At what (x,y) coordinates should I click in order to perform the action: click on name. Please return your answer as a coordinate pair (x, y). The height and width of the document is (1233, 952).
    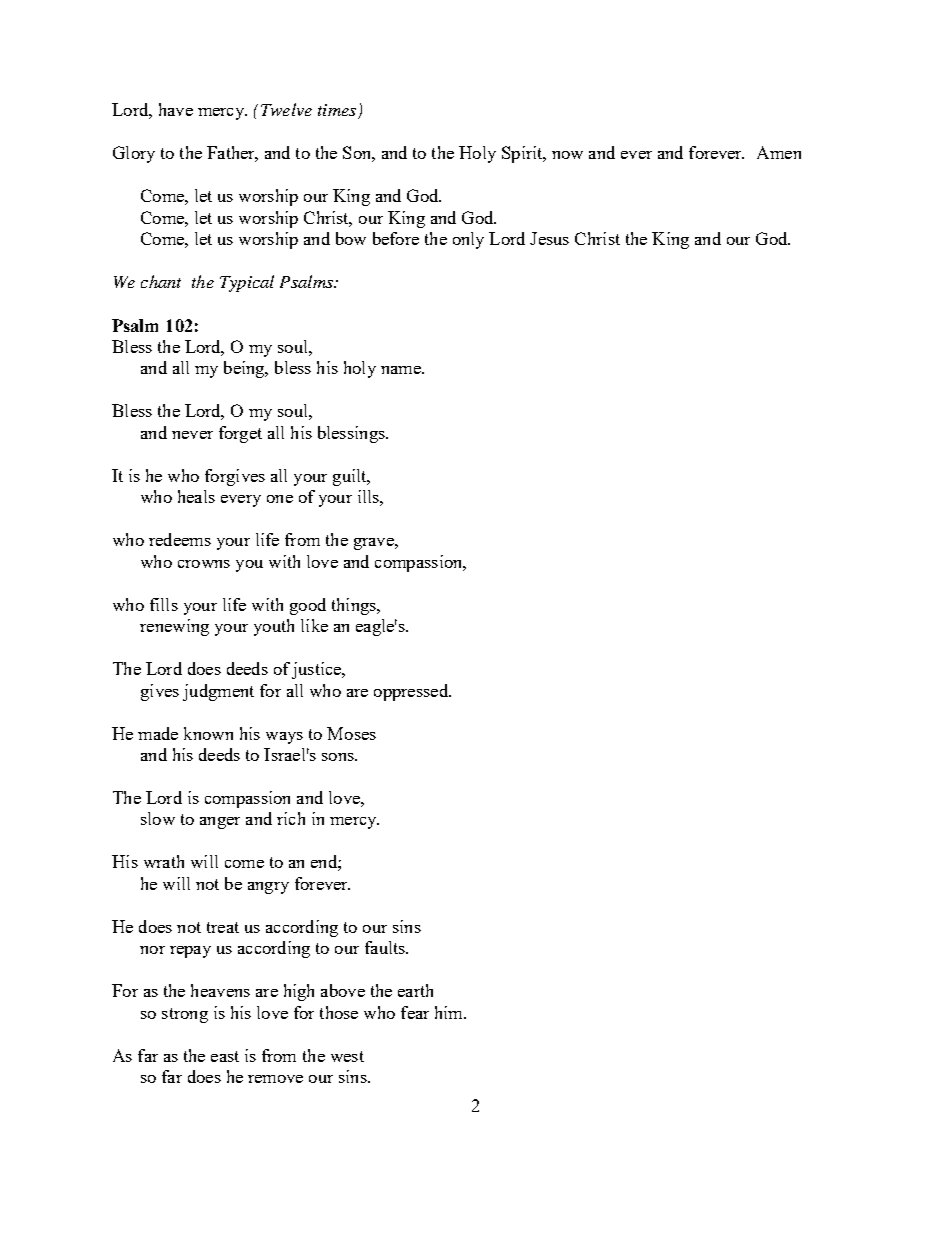
    Looking at the image, I should click on (402, 370).
